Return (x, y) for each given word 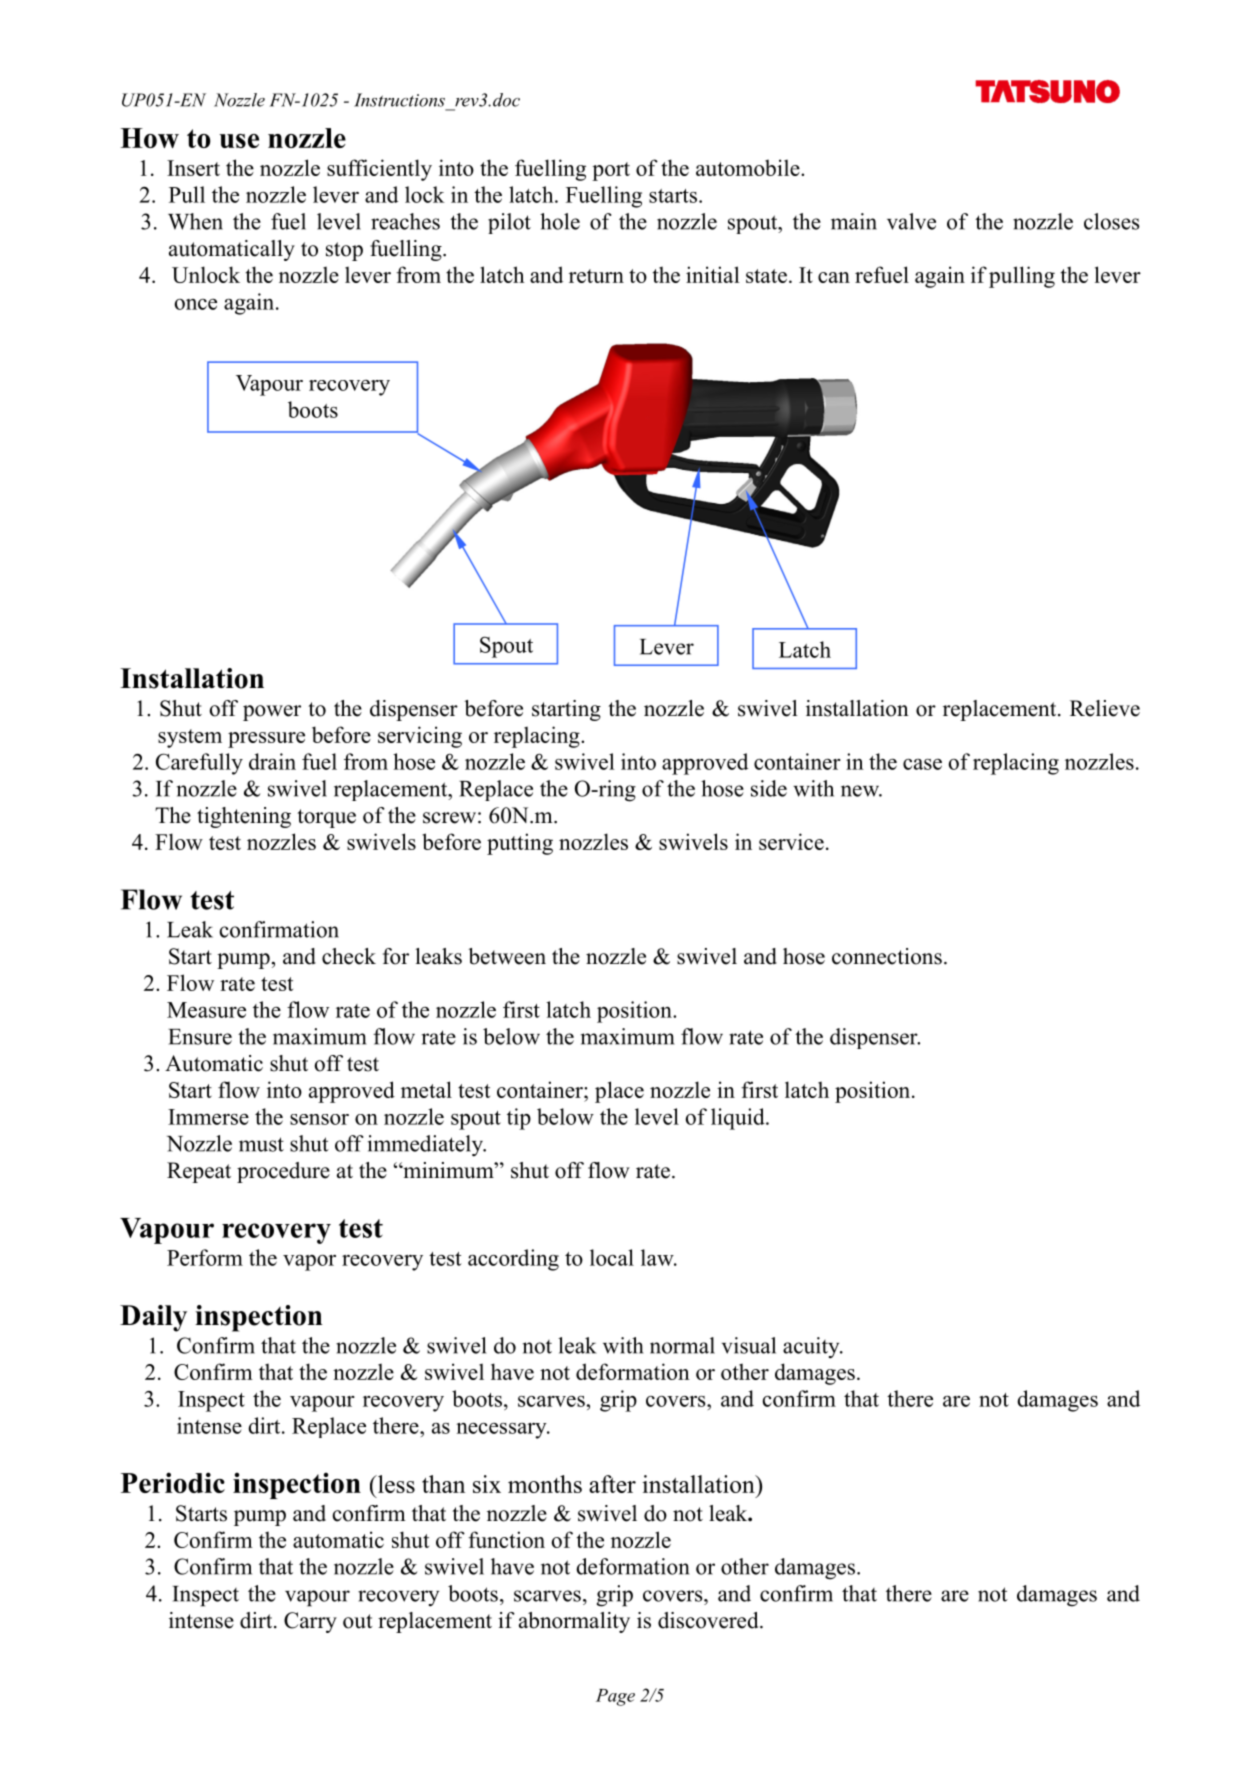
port (611, 171)
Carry (310, 1622)
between (507, 956)
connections (887, 956)
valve (911, 221)
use (239, 141)
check (349, 956)
